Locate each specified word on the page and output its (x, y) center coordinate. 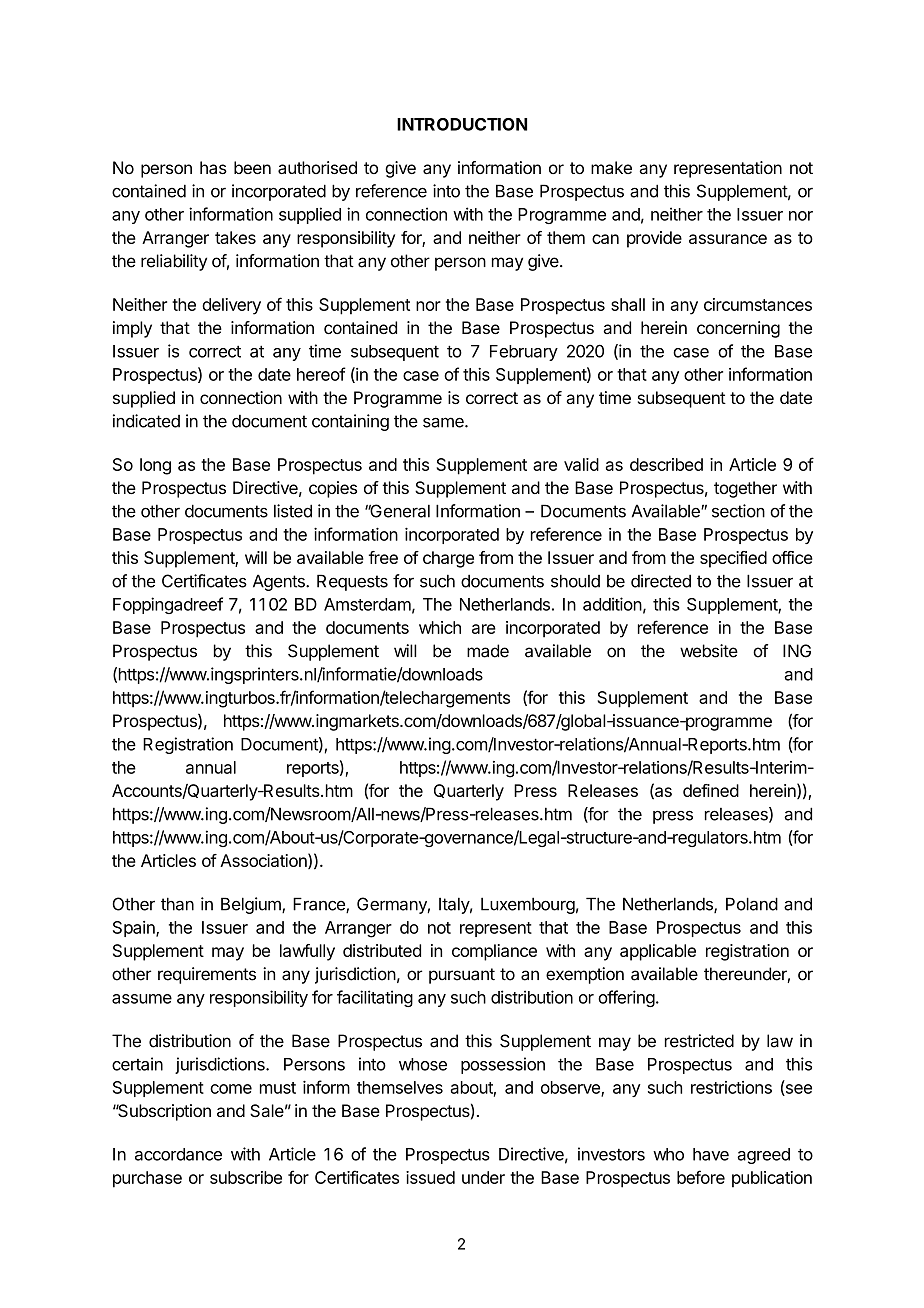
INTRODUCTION (462, 124)
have (711, 1154)
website (709, 651)
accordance (178, 1154)
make (611, 167)
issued (430, 1177)
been (252, 167)
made (488, 651)
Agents (280, 582)
